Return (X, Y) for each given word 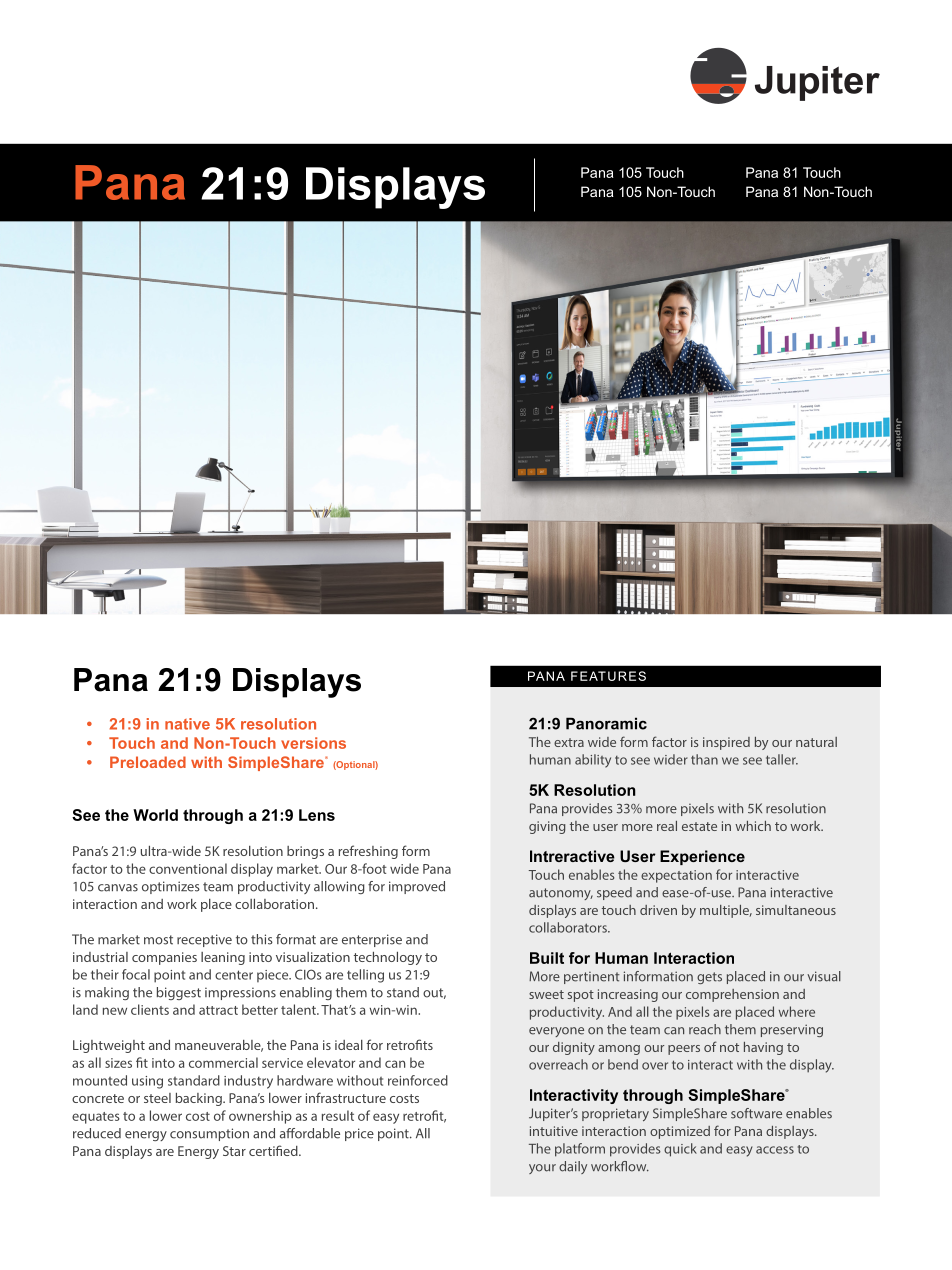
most (158, 940)
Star (234, 1151)
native (187, 724)
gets (709, 978)
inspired (726, 743)
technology (388, 958)
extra (569, 742)
